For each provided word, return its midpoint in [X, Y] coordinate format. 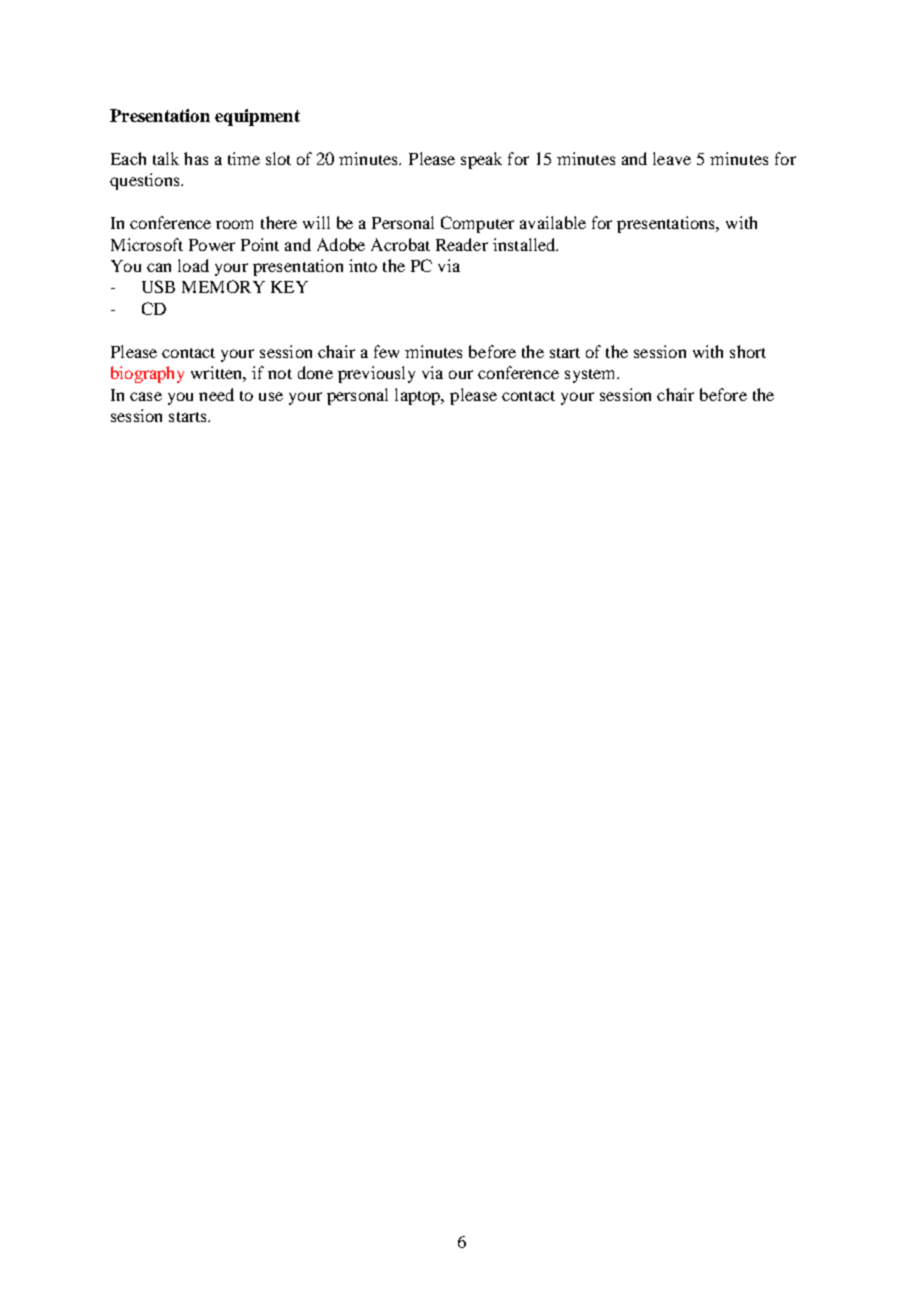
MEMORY [223, 286]
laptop [419, 396]
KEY [289, 287]
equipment [257, 117]
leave [672, 158]
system [591, 376]
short [748, 351]
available [553, 222]
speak [481, 160]
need [216, 394]
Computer [477, 224]
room [234, 224]
